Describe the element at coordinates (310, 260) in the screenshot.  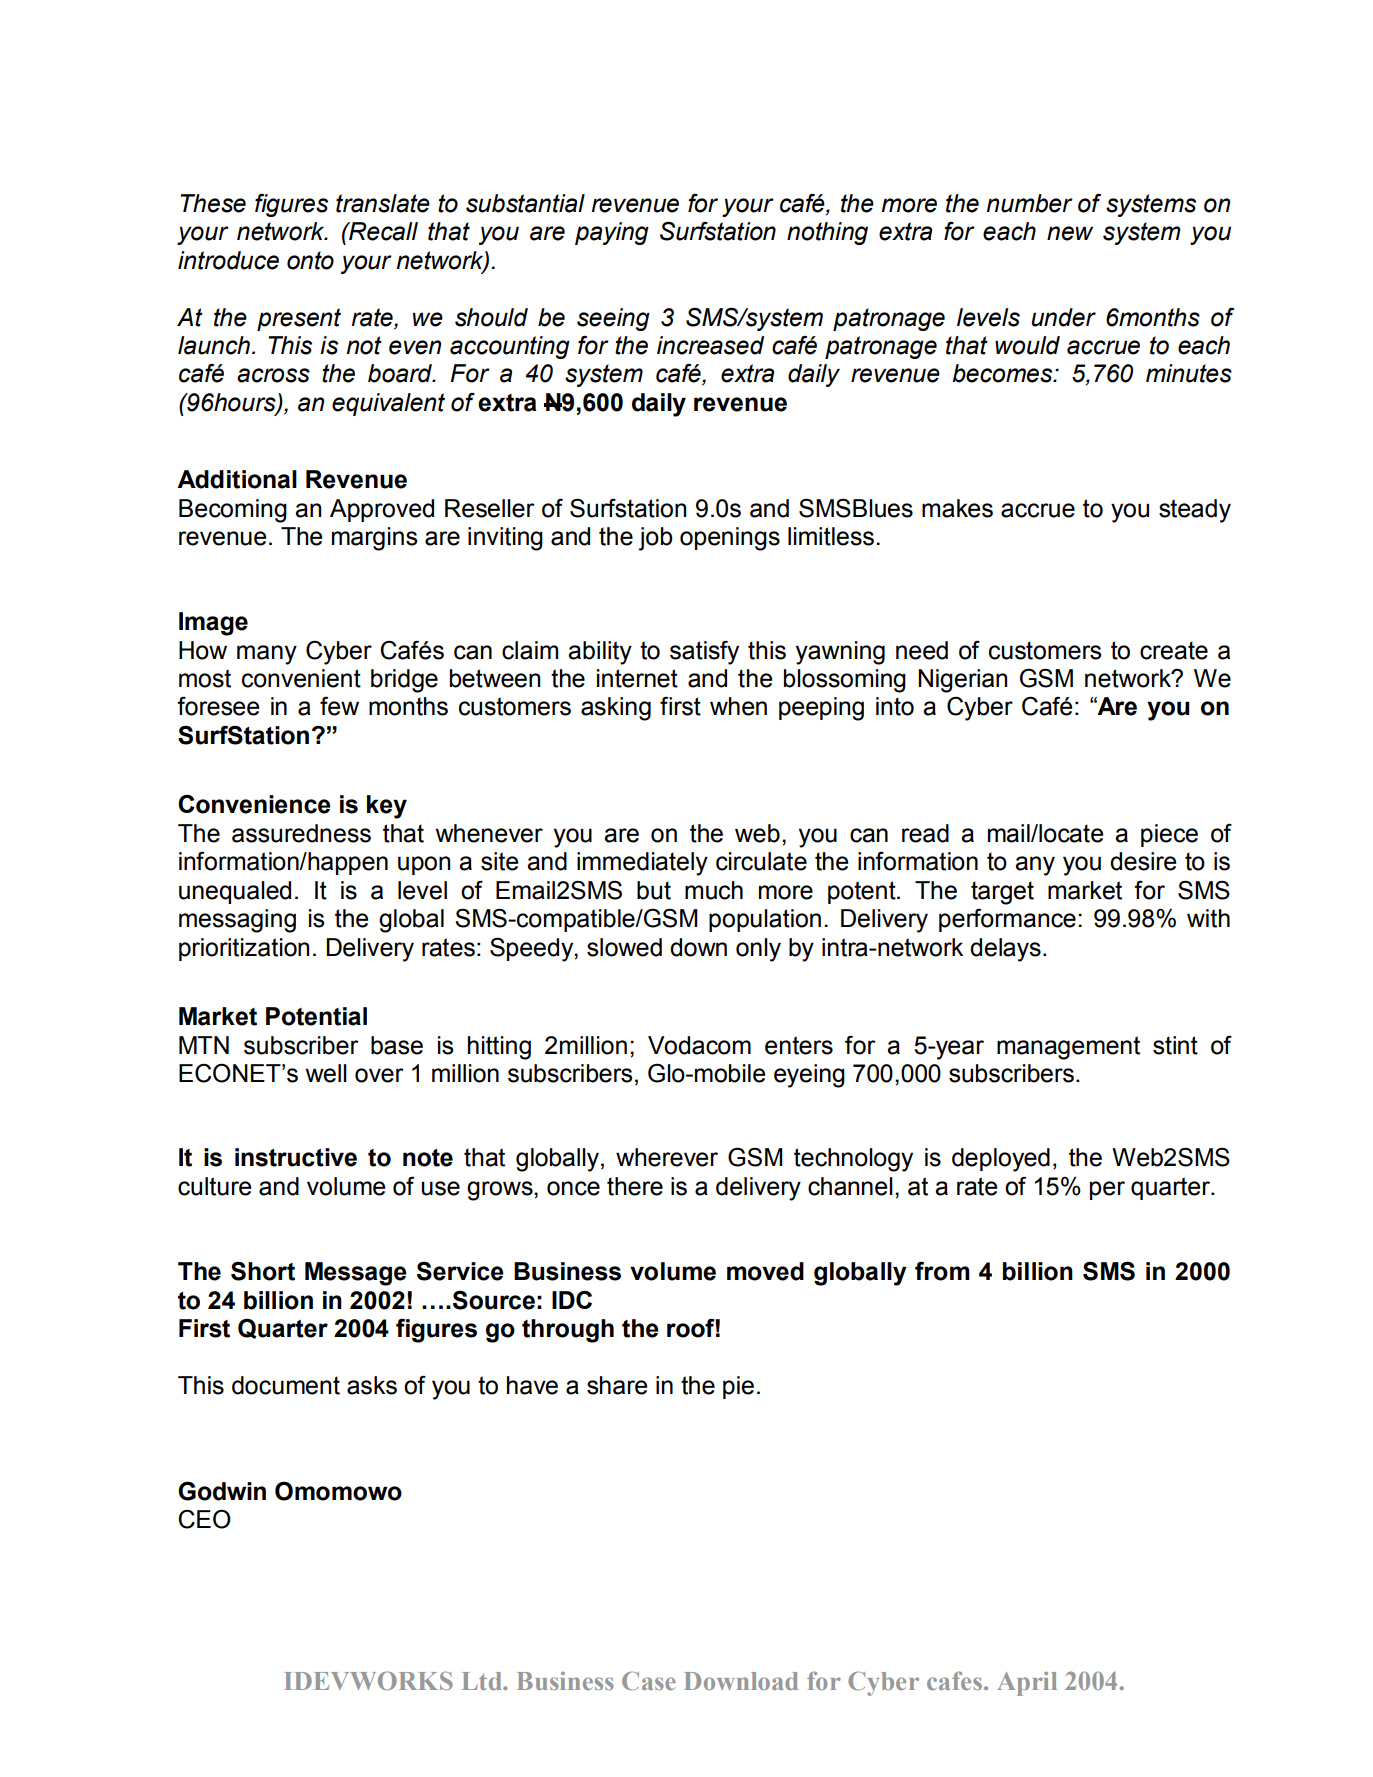
I see `onto` at that location.
